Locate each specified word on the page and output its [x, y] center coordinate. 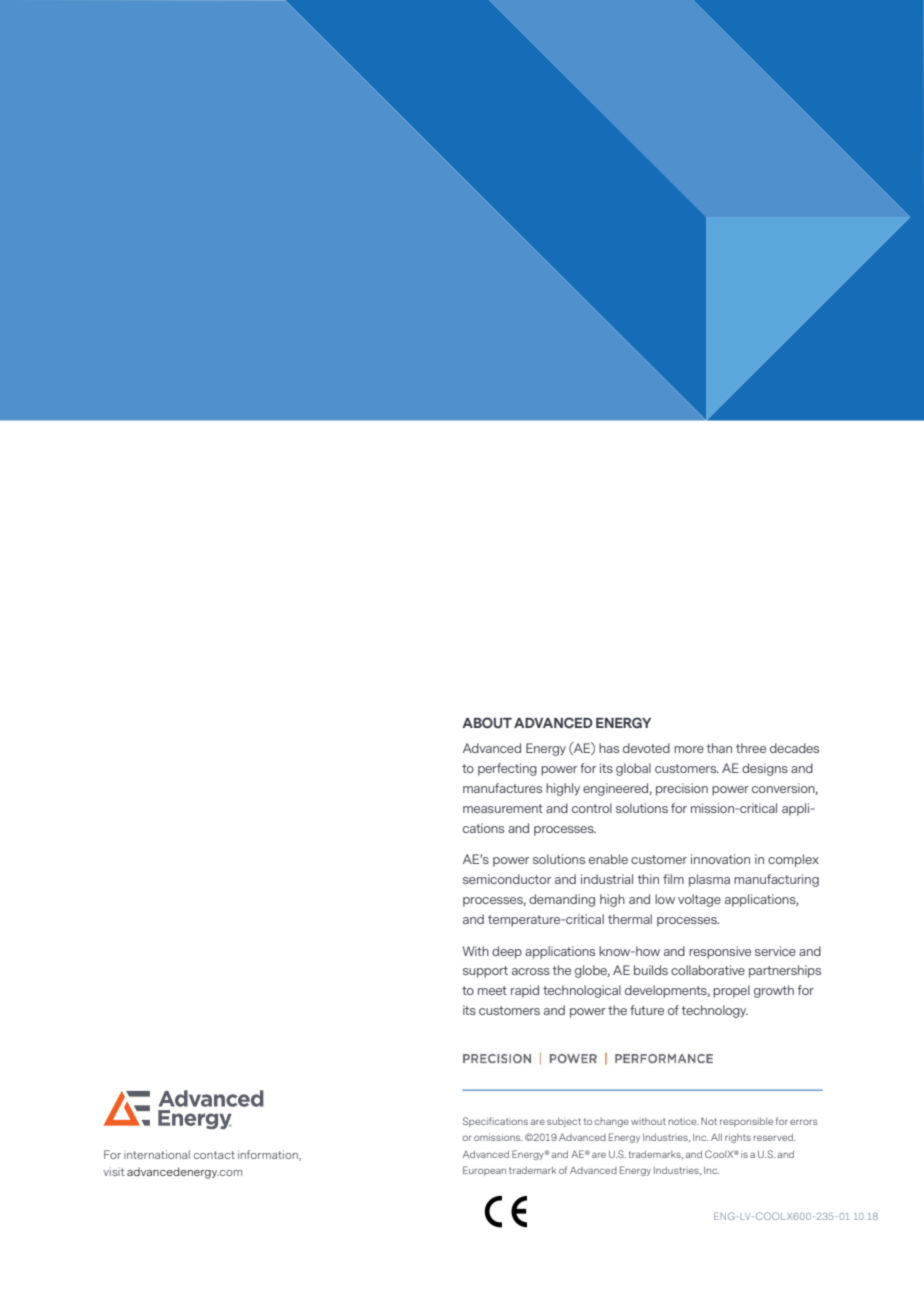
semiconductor [507, 879]
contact [214, 1155]
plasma [709, 880]
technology [714, 1011]
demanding [562, 900]
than [719, 748]
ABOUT [487, 723]
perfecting [507, 769]
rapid [525, 991]
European [484, 1171]
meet [492, 990]
